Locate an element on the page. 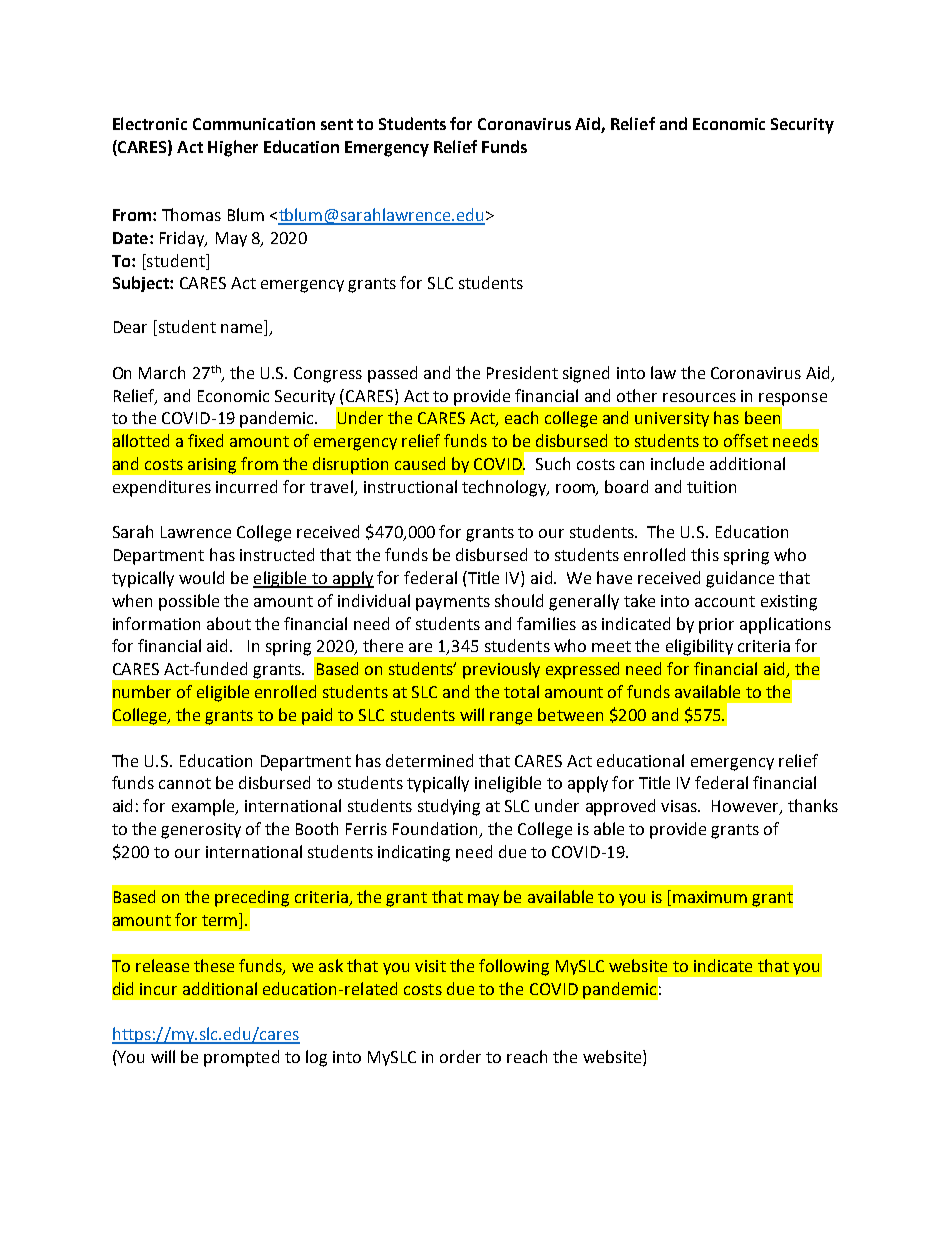  prompted is located at coordinates (241, 1058).
